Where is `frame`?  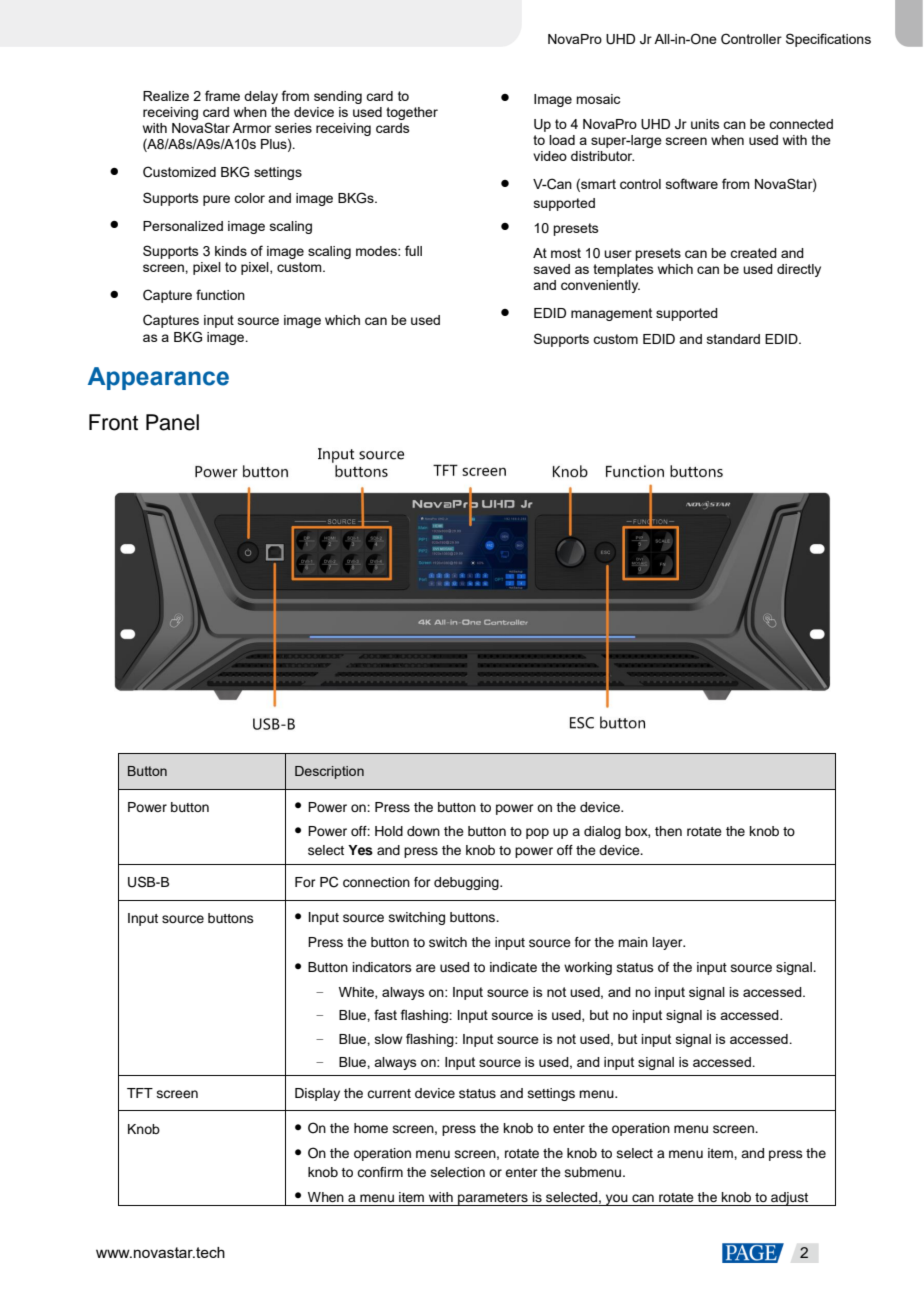
frame is located at coordinates (222, 95).
